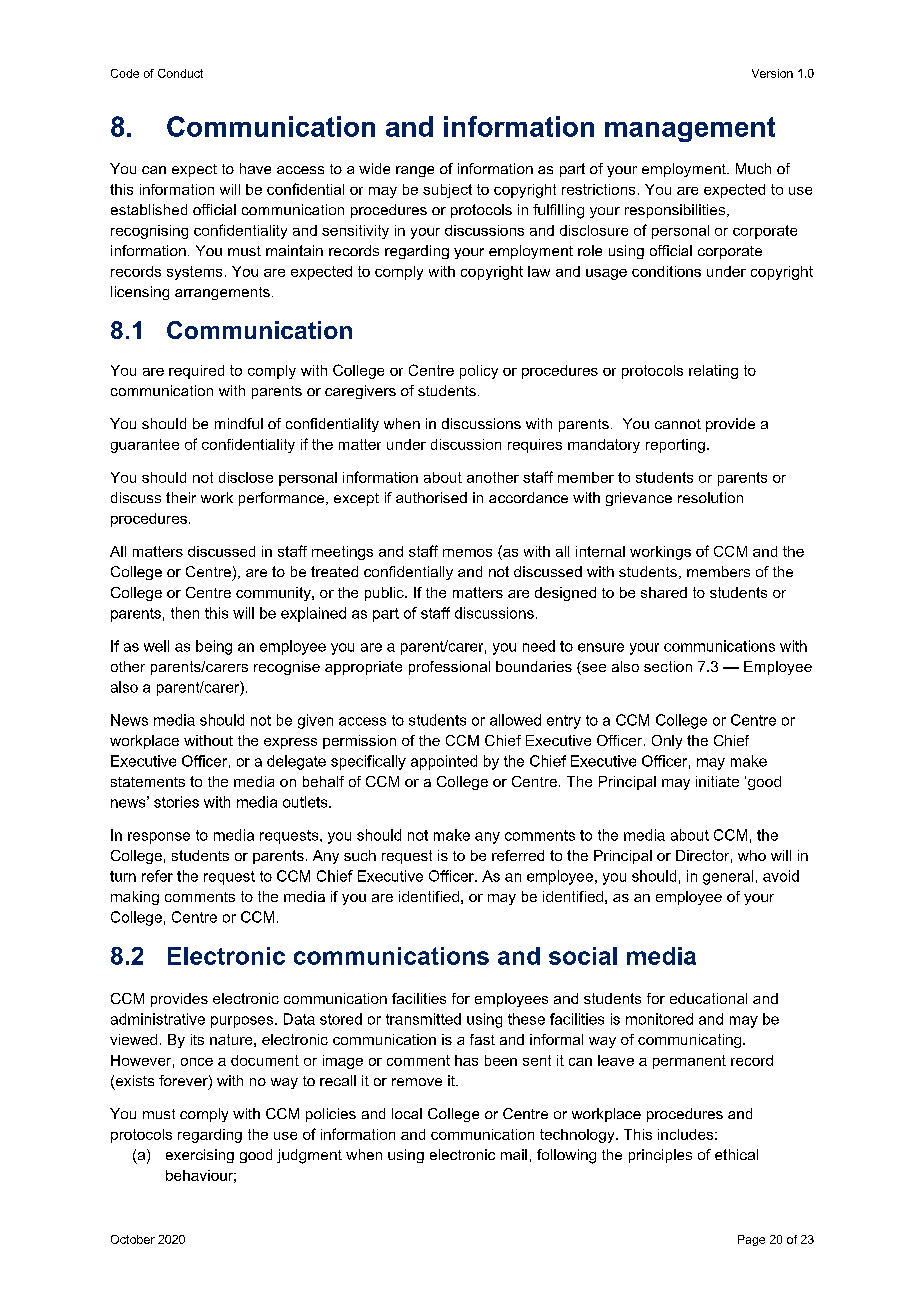  Describe the element at coordinates (479, 372) in the screenshot. I see `policy` at that location.
